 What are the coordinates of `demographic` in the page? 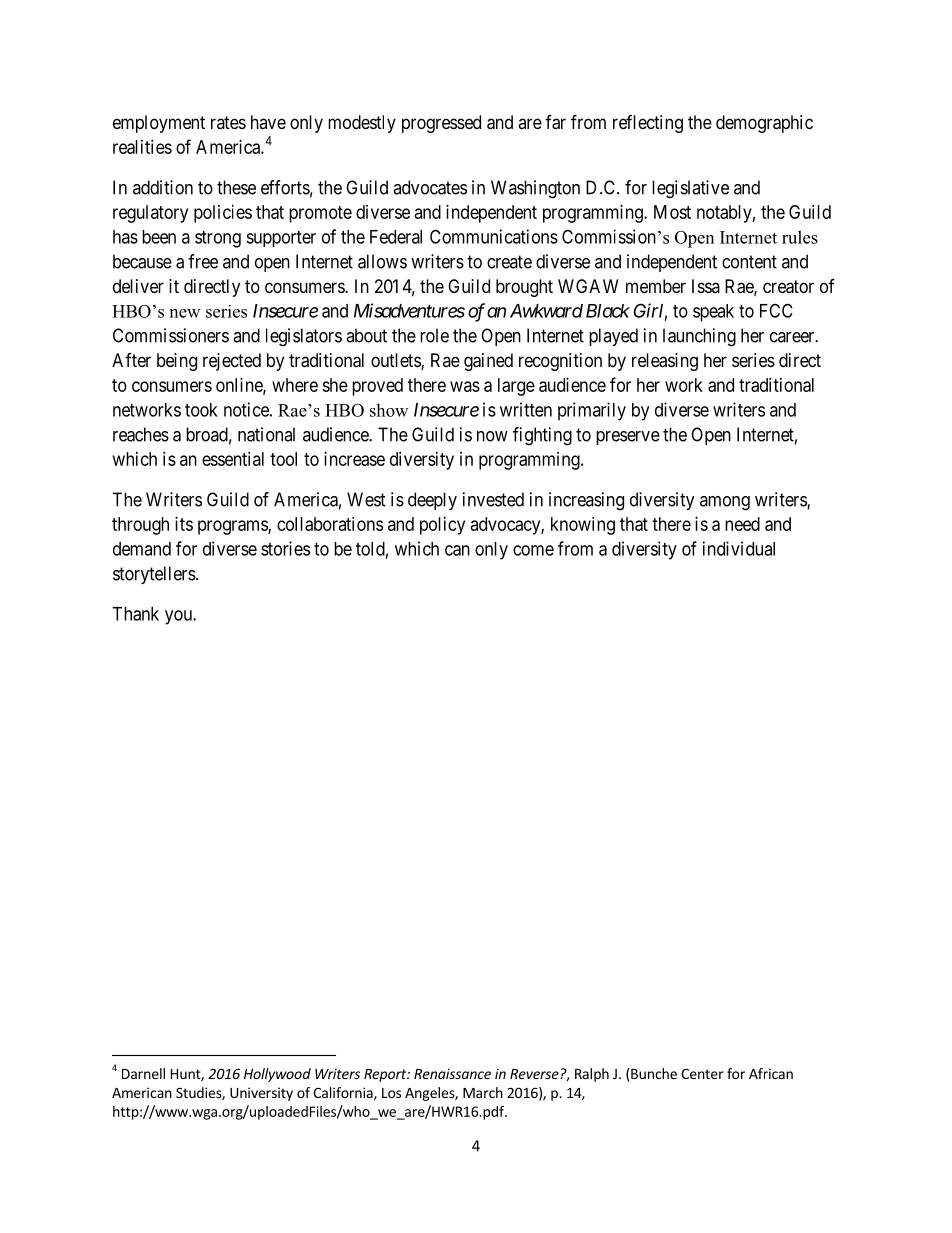 It's located at (764, 124).
